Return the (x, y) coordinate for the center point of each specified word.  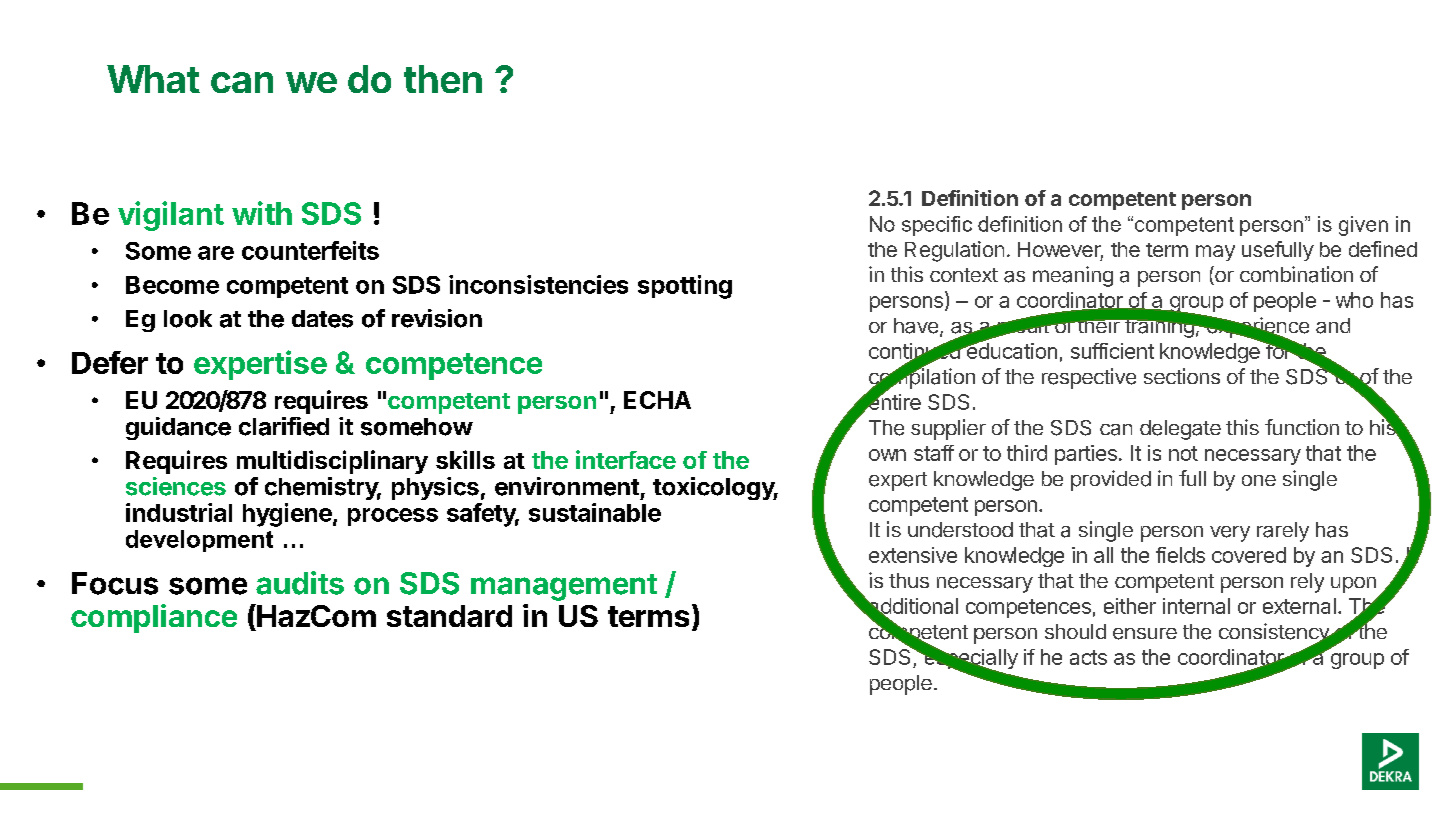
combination (1296, 274)
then (443, 79)
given (1363, 226)
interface (626, 459)
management (564, 587)
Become (172, 285)
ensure (1145, 634)
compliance (154, 618)
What (153, 79)
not (1183, 453)
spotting (685, 287)
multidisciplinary (332, 462)
